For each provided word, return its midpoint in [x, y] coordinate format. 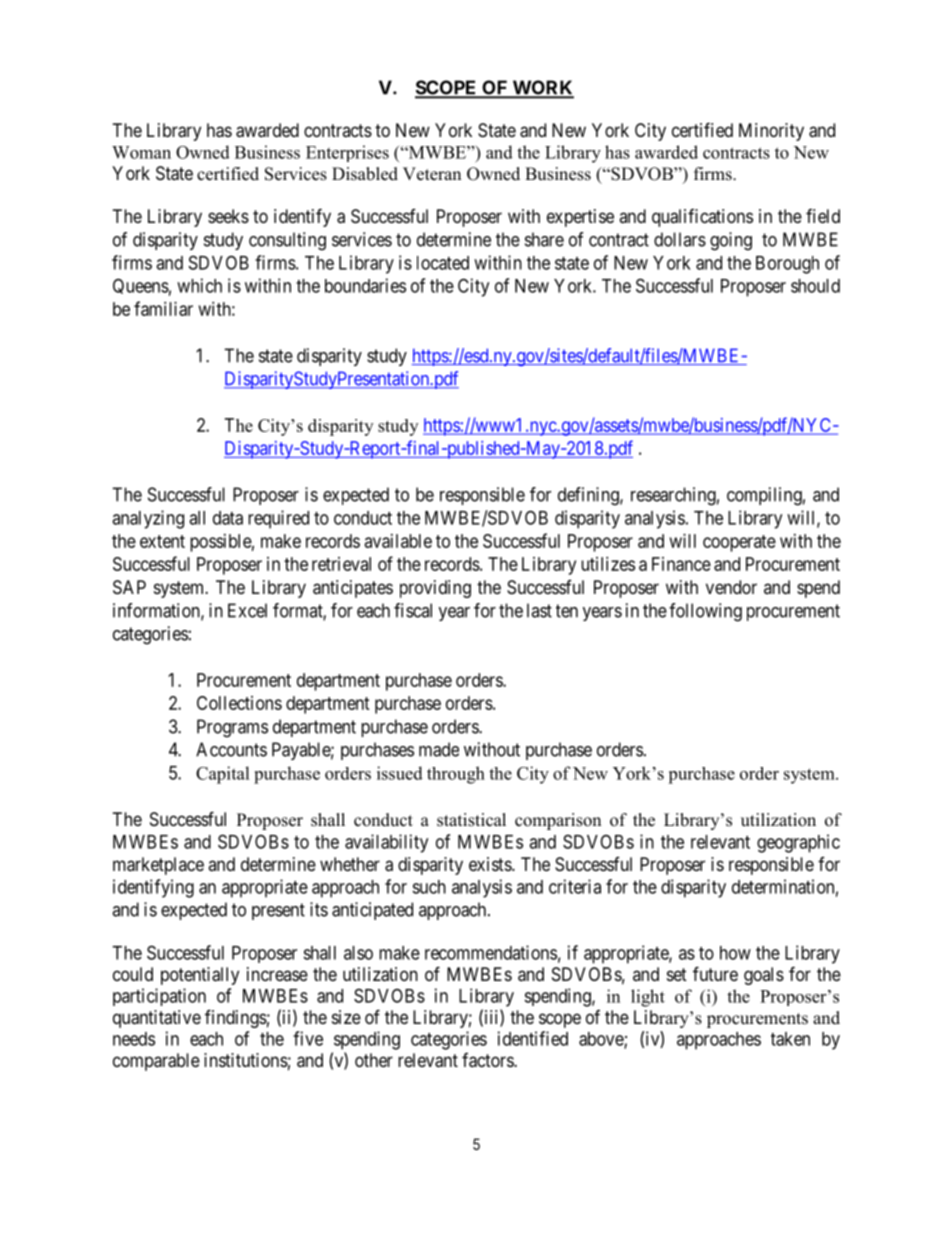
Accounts [231, 749]
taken [790, 1039]
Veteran [432, 174]
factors [488, 1060]
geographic [798, 843]
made [439, 749]
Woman [141, 152]
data [228, 518]
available [398, 541]
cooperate [739, 543]
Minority [771, 132]
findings [236, 1018]
